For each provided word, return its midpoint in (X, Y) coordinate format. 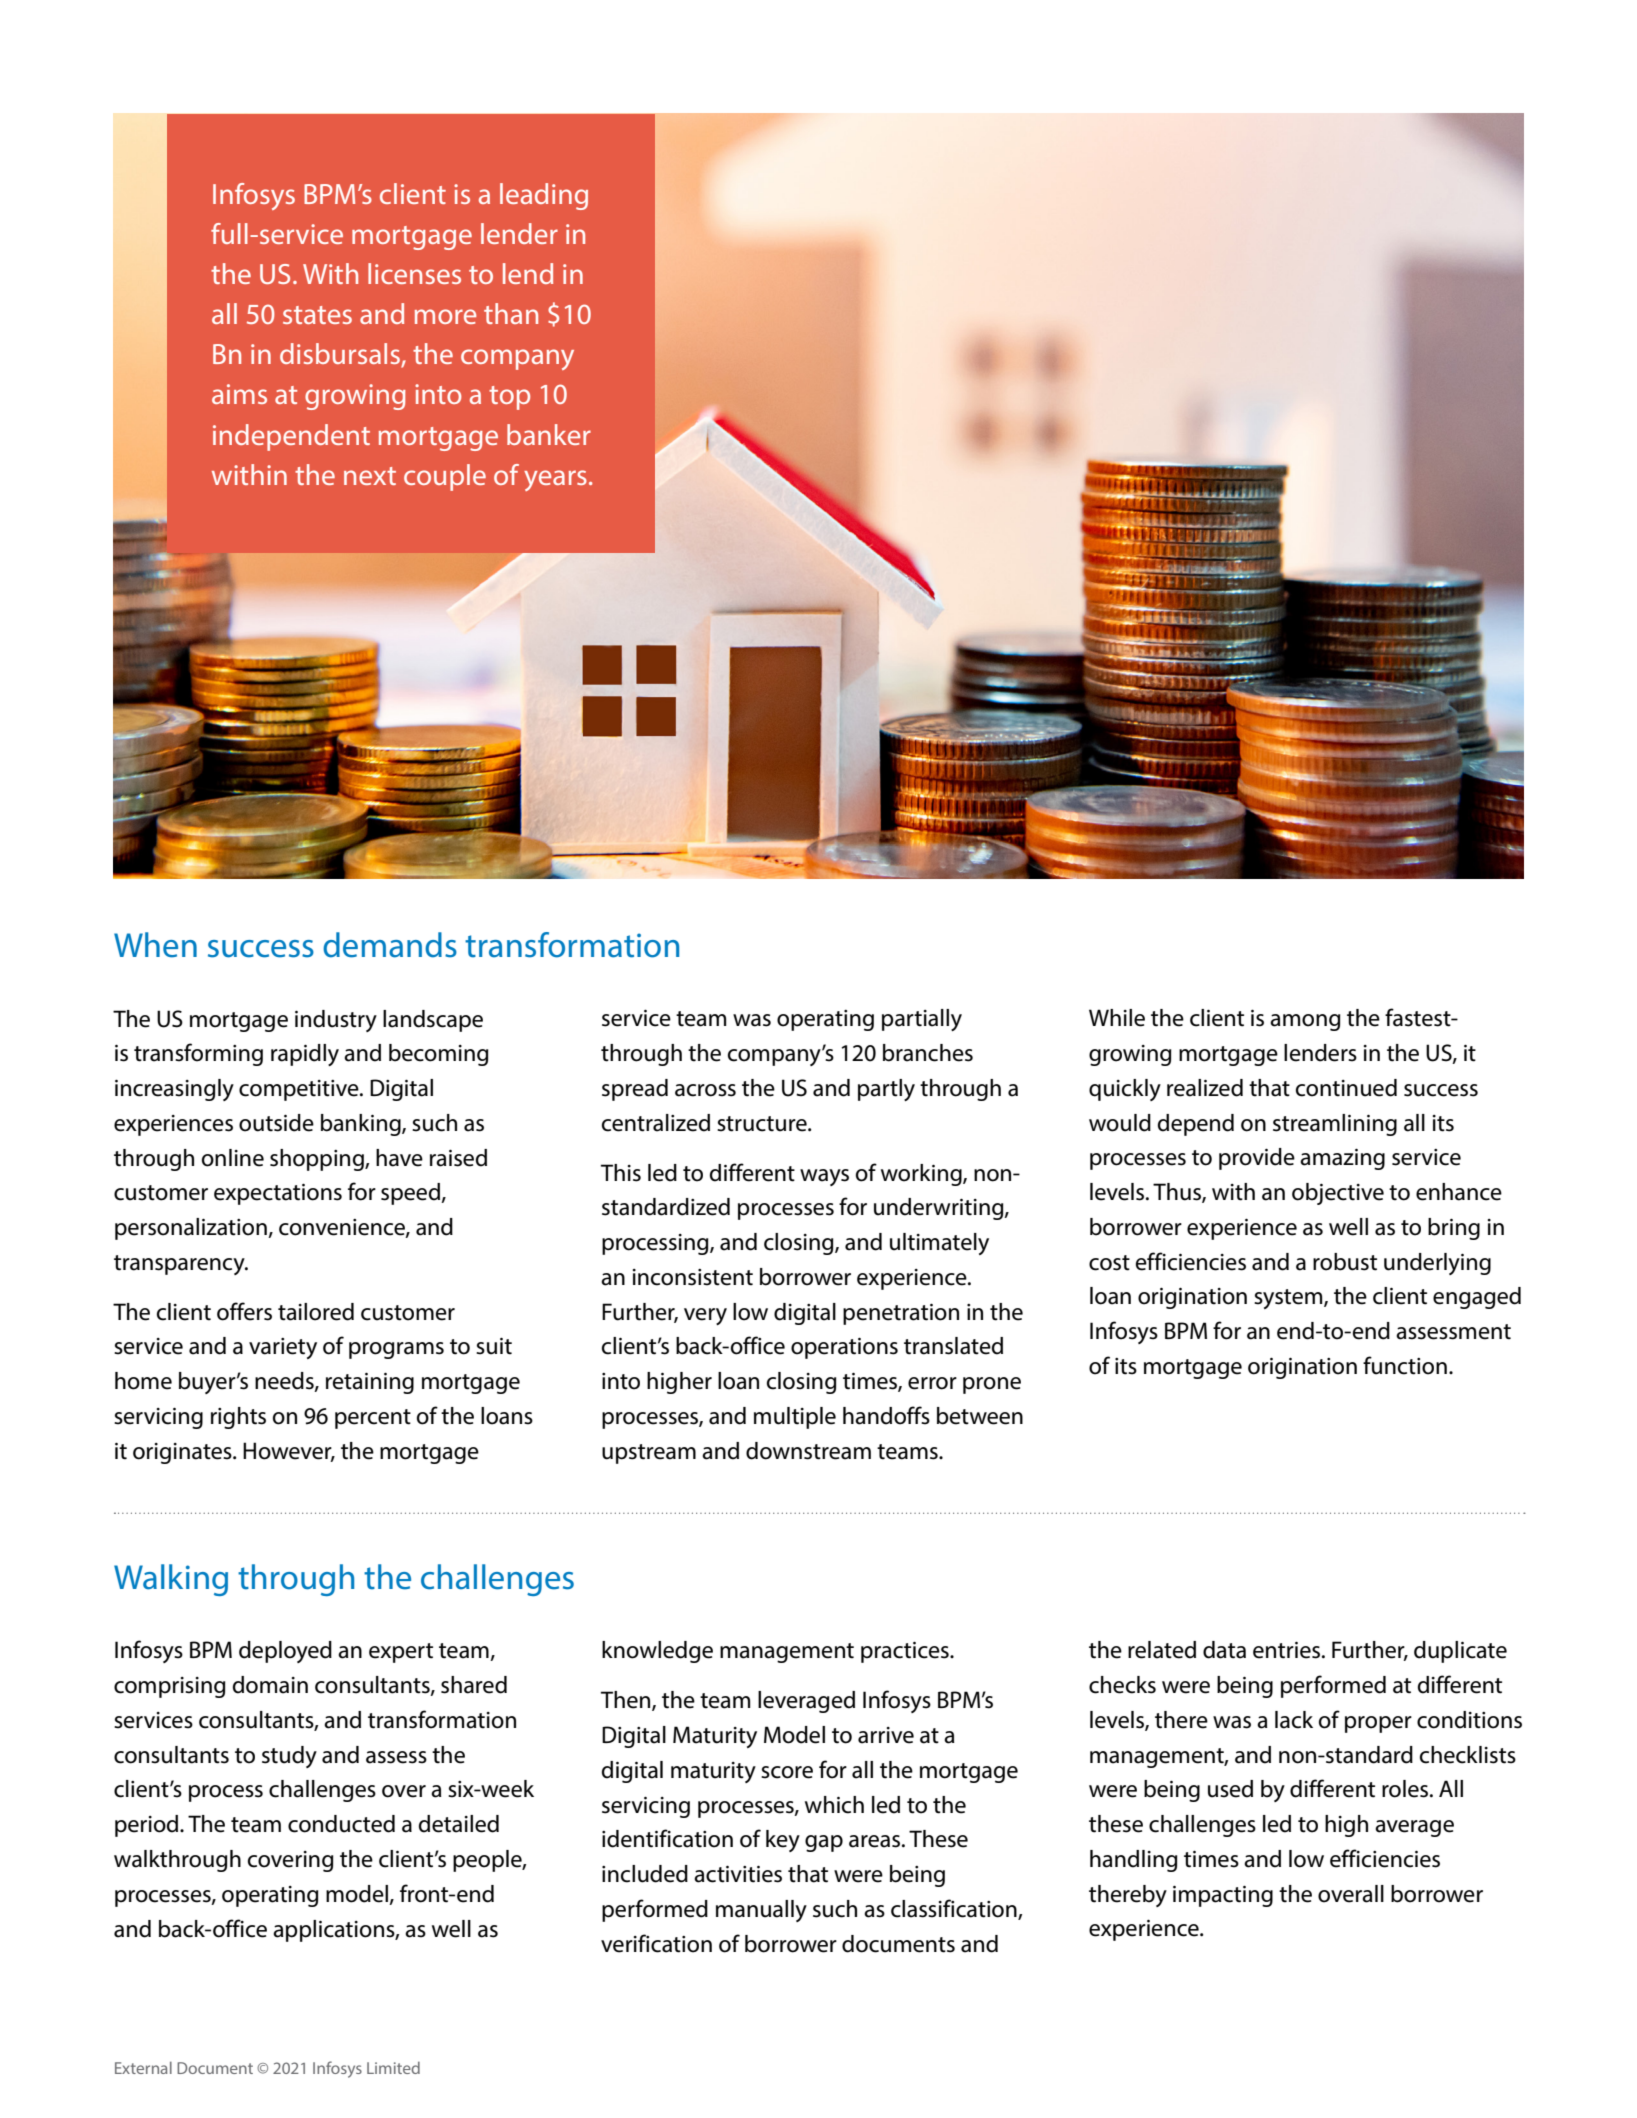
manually (761, 1911)
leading (544, 196)
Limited (393, 2068)
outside (276, 1123)
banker (549, 434)
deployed (285, 1652)
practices (906, 1652)
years (555, 480)
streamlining (1335, 1125)
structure (763, 1124)
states (317, 315)
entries (1288, 1650)
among (1305, 1022)
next (370, 476)
